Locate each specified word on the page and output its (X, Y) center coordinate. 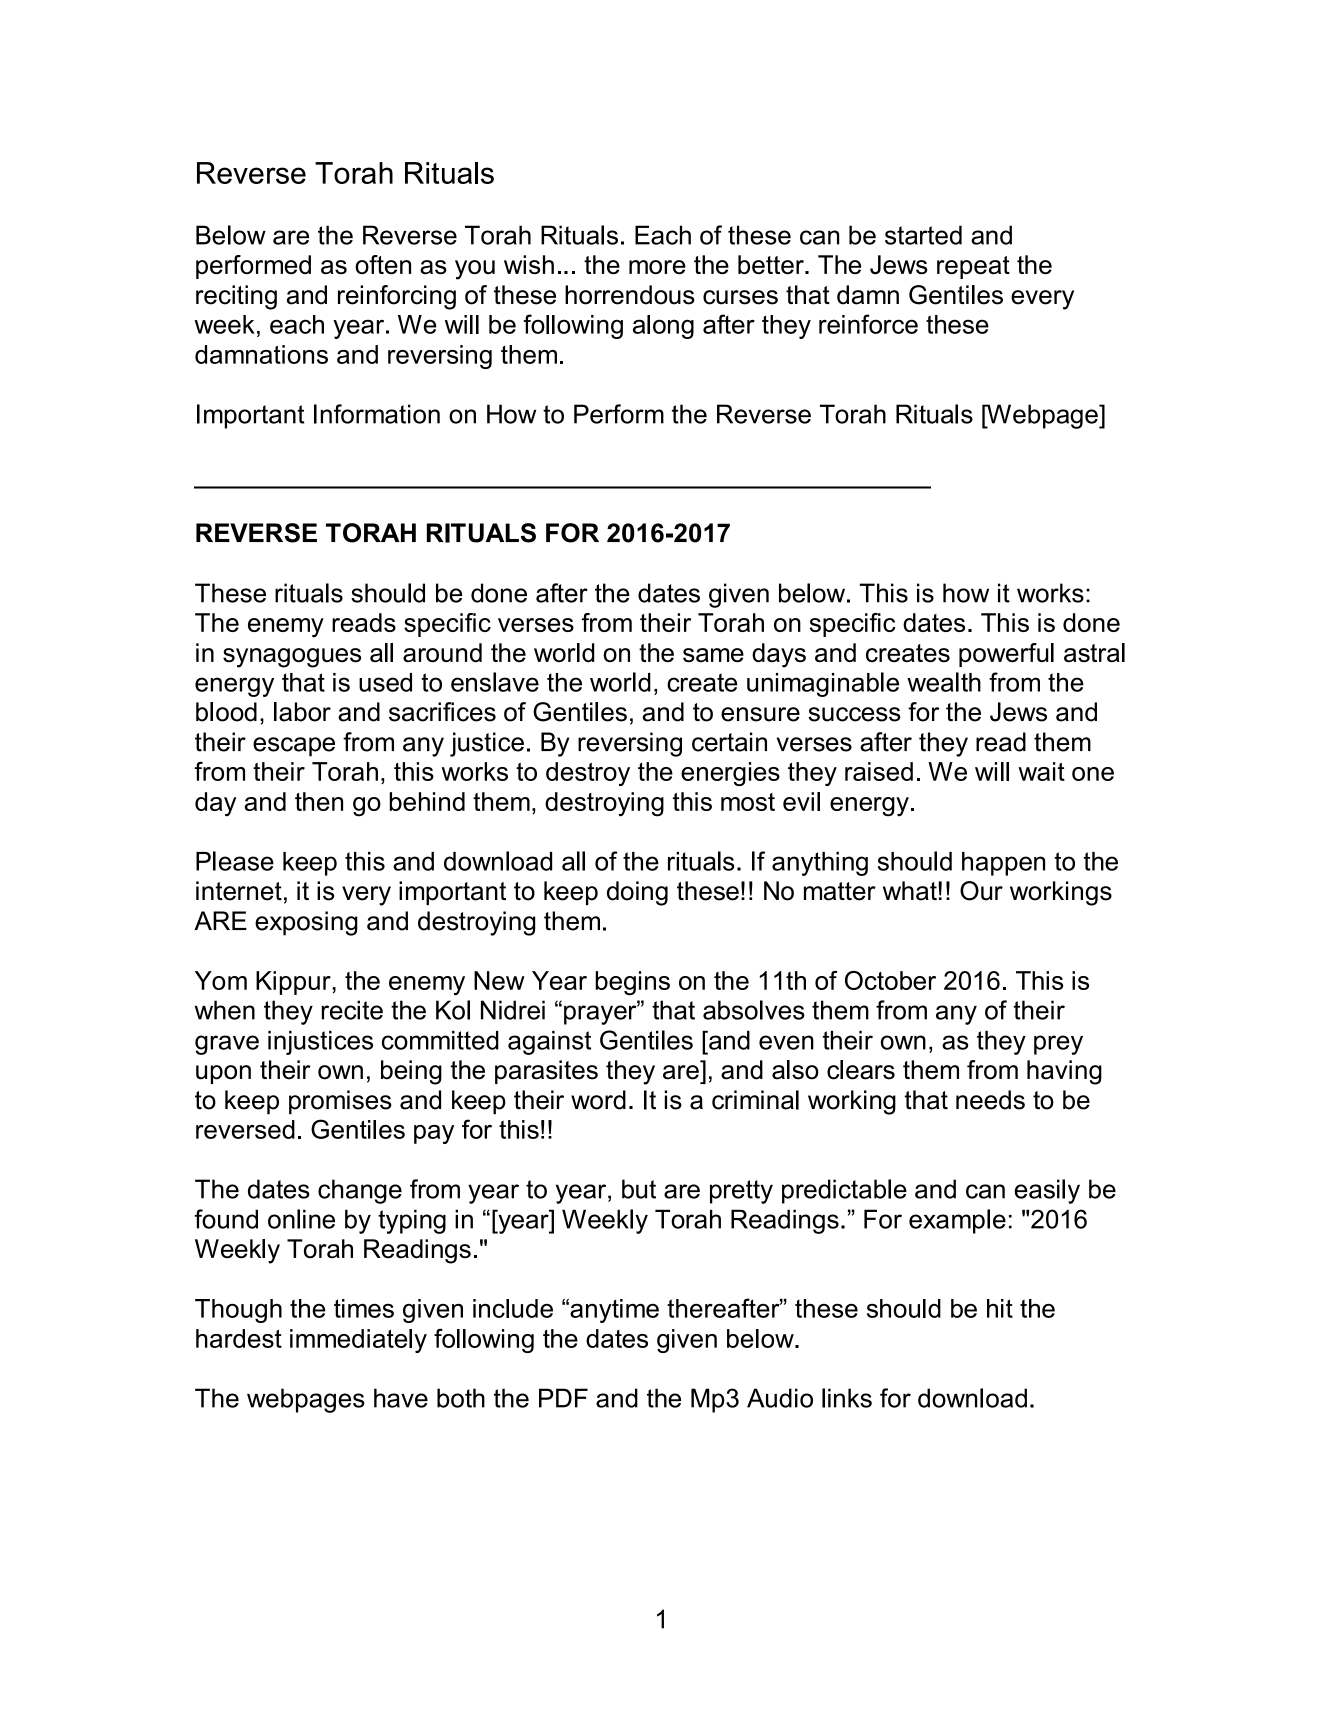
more (657, 267)
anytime (613, 1311)
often (383, 264)
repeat (973, 267)
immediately (358, 1341)
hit (1000, 1308)
